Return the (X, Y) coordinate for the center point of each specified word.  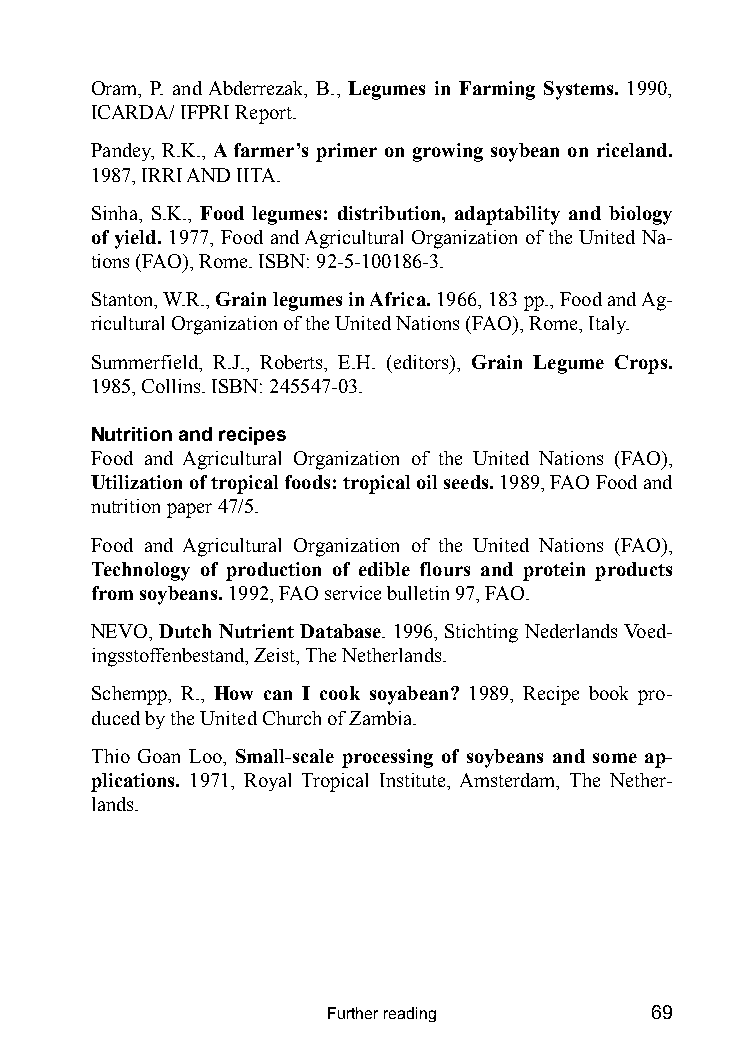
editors (422, 362)
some (615, 758)
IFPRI (205, 112)
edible (384, 569)
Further (353, 1013)
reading (410, 1014)
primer (346, 152)
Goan (159, 756)
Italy (608, 325)
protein (554, 571)
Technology (141, 571)
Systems (580, 90)
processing (387, 758)
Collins (172, 386)
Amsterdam (509, 781)
